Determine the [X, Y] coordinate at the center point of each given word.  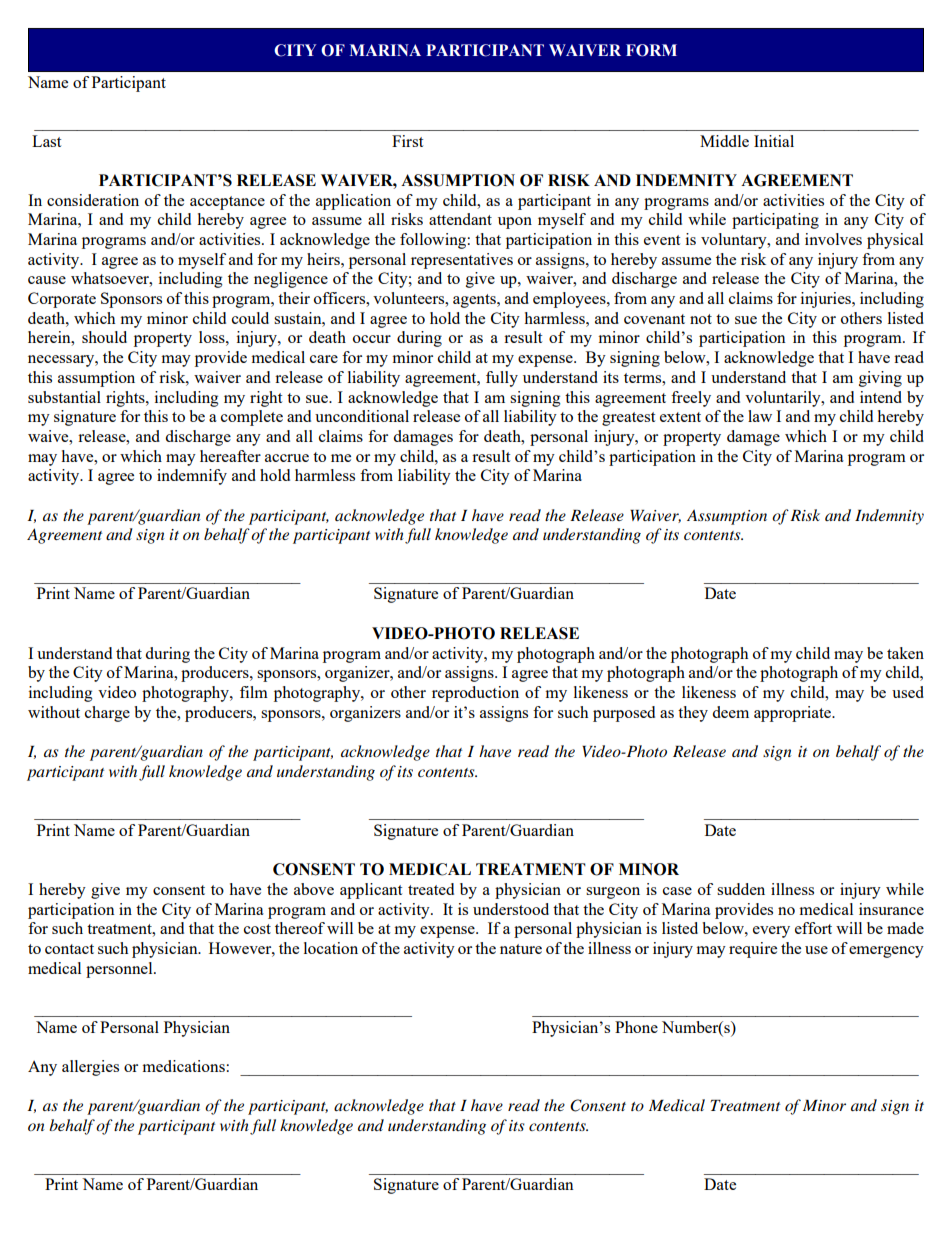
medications [184, 1066]
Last [46, 141]
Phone [636, 1027]
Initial [774, 141]
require [753, 950]
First [407, 141]
